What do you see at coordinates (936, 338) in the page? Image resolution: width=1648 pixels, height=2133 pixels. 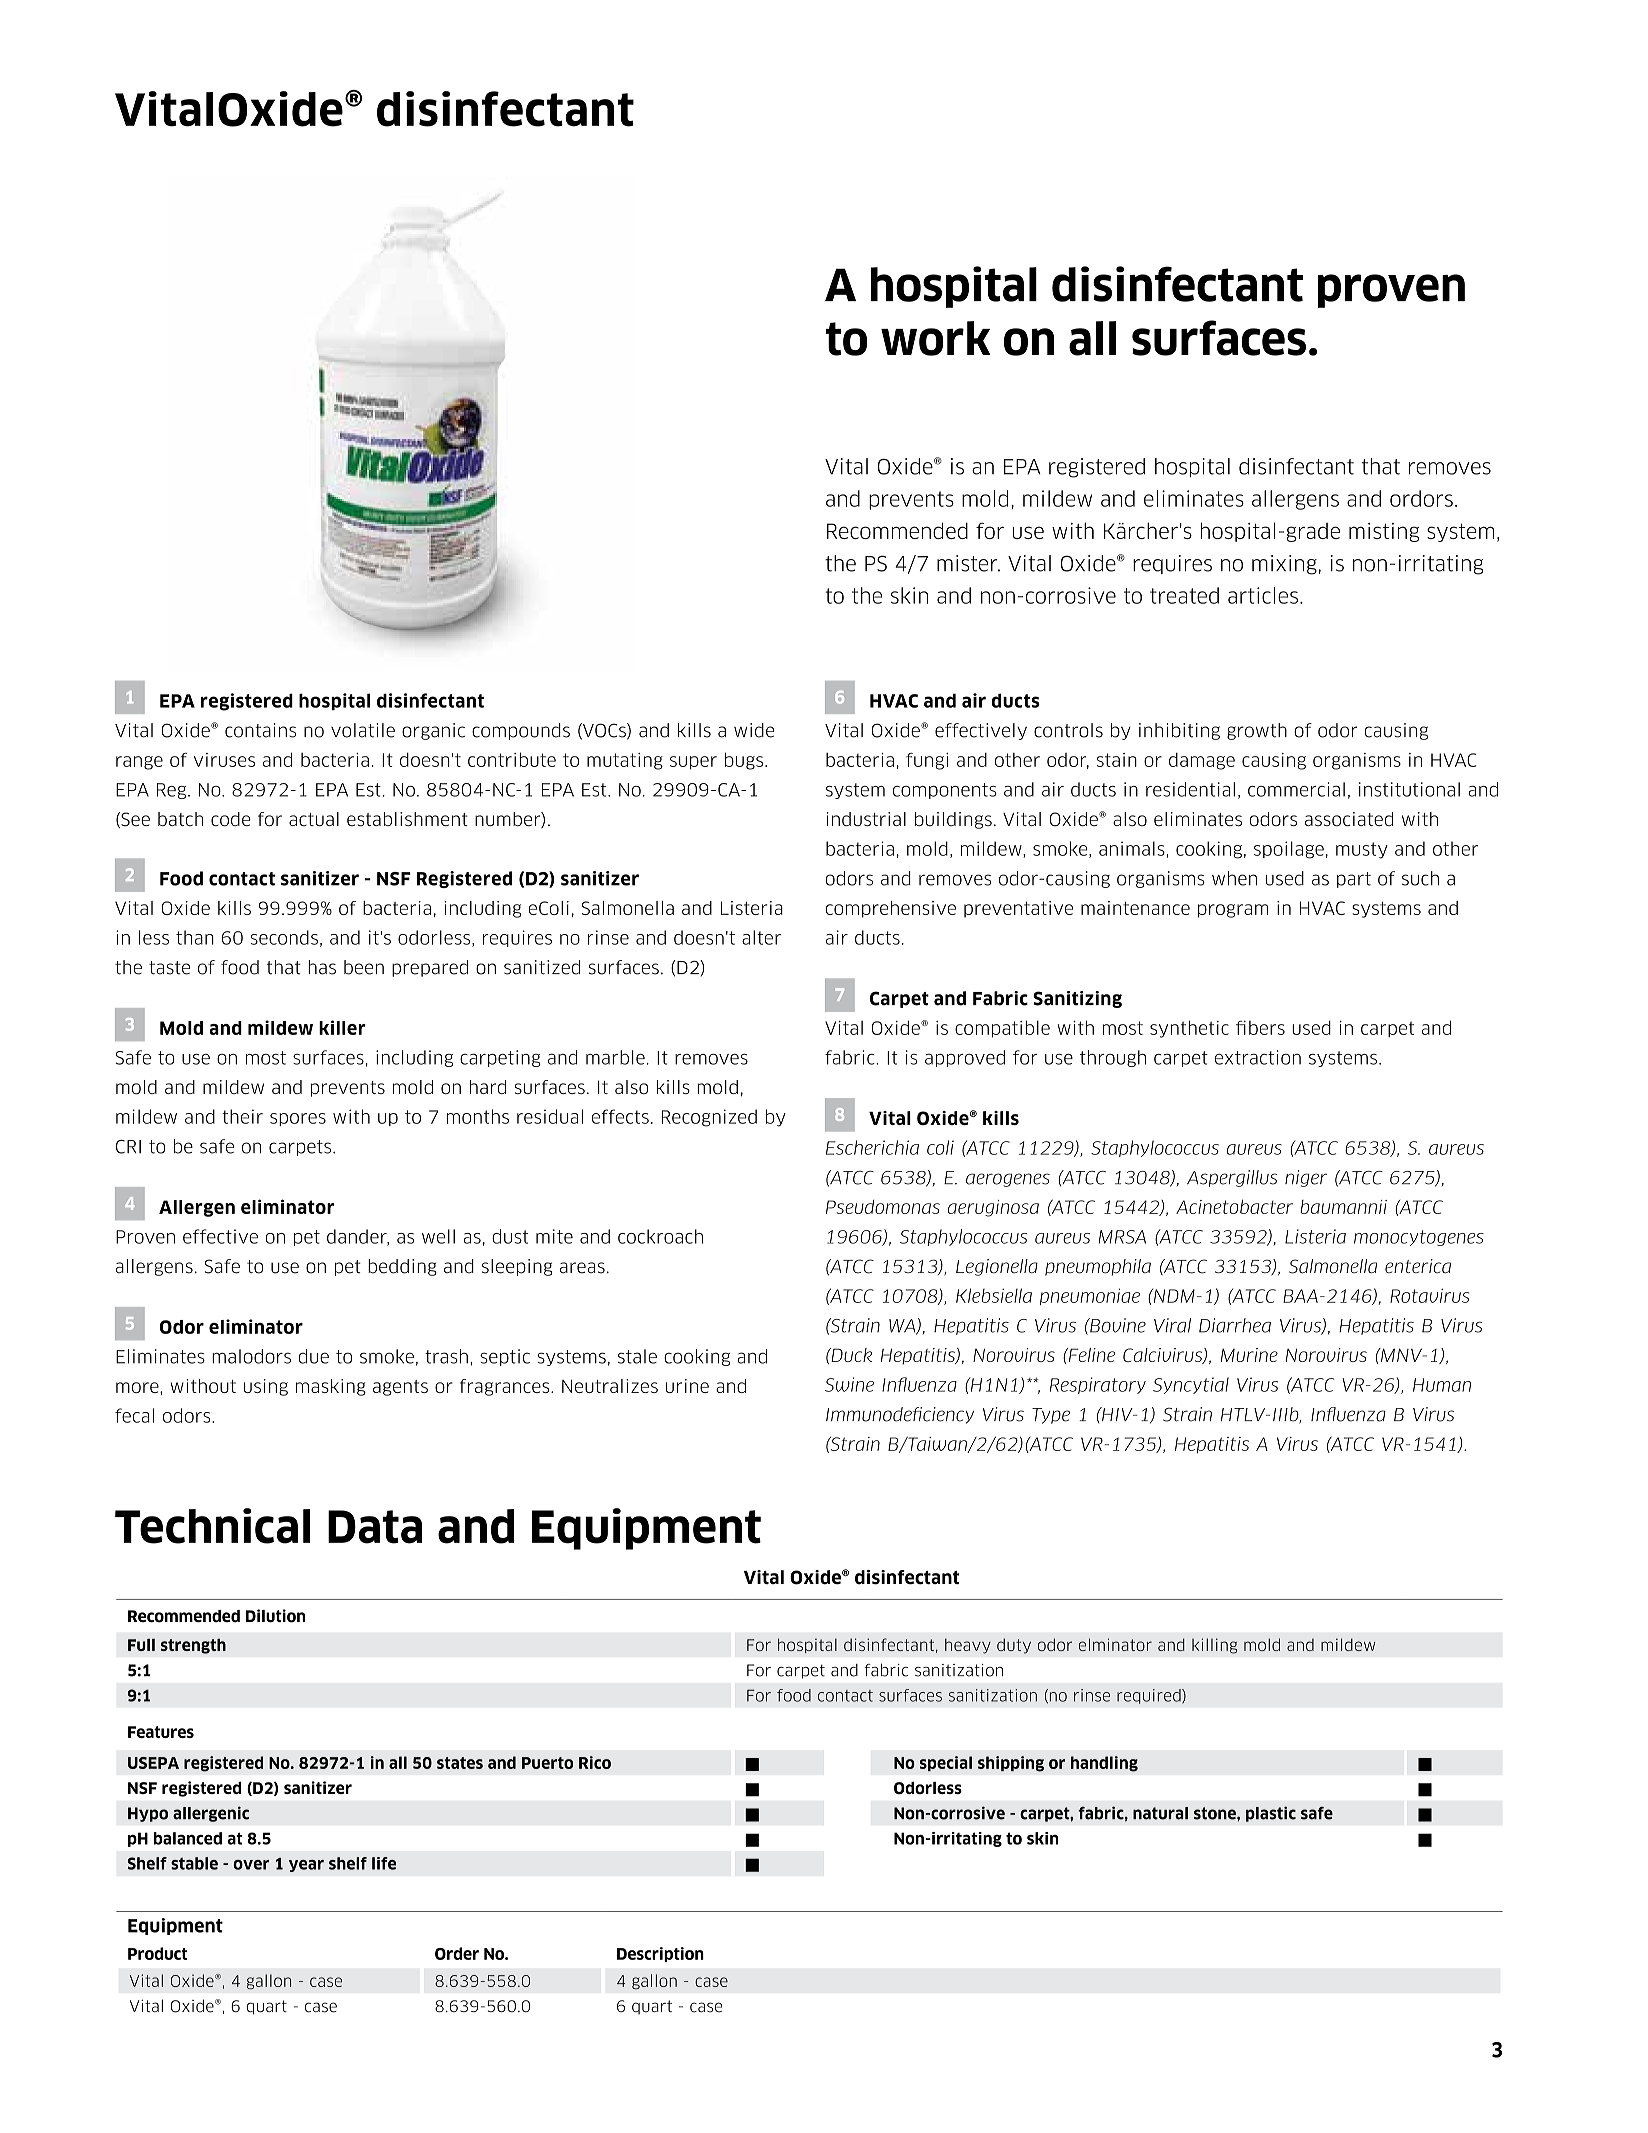 I see `work` at bounding box center [936, 338].
